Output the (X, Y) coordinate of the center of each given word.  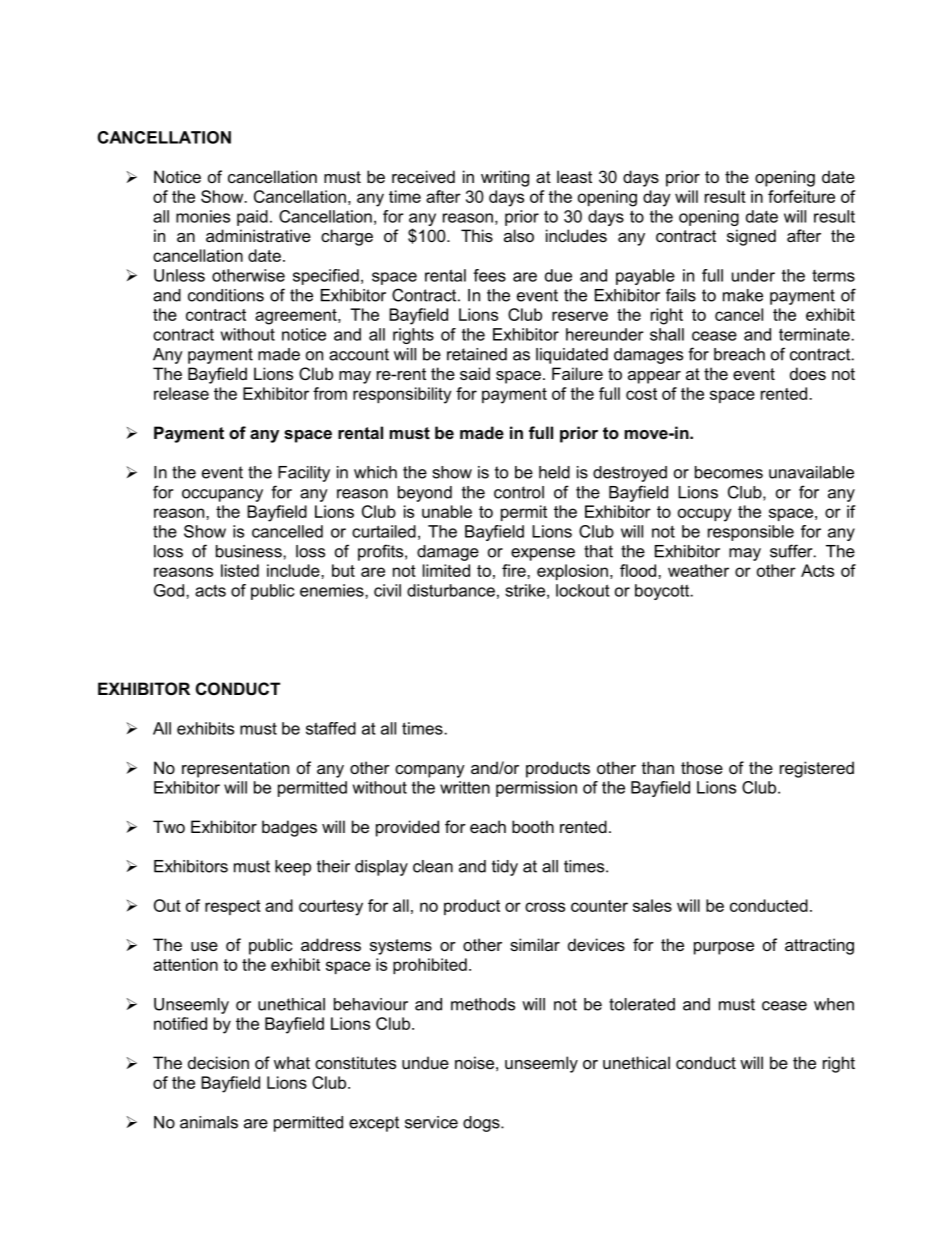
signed (751, 237)
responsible (751, 533)
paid (252, 218)
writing (505, 178)
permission (536, 789)
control (519, 492)
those (702, 767)
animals (209, 1122)
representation (235, 769)
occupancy (222, 495)
